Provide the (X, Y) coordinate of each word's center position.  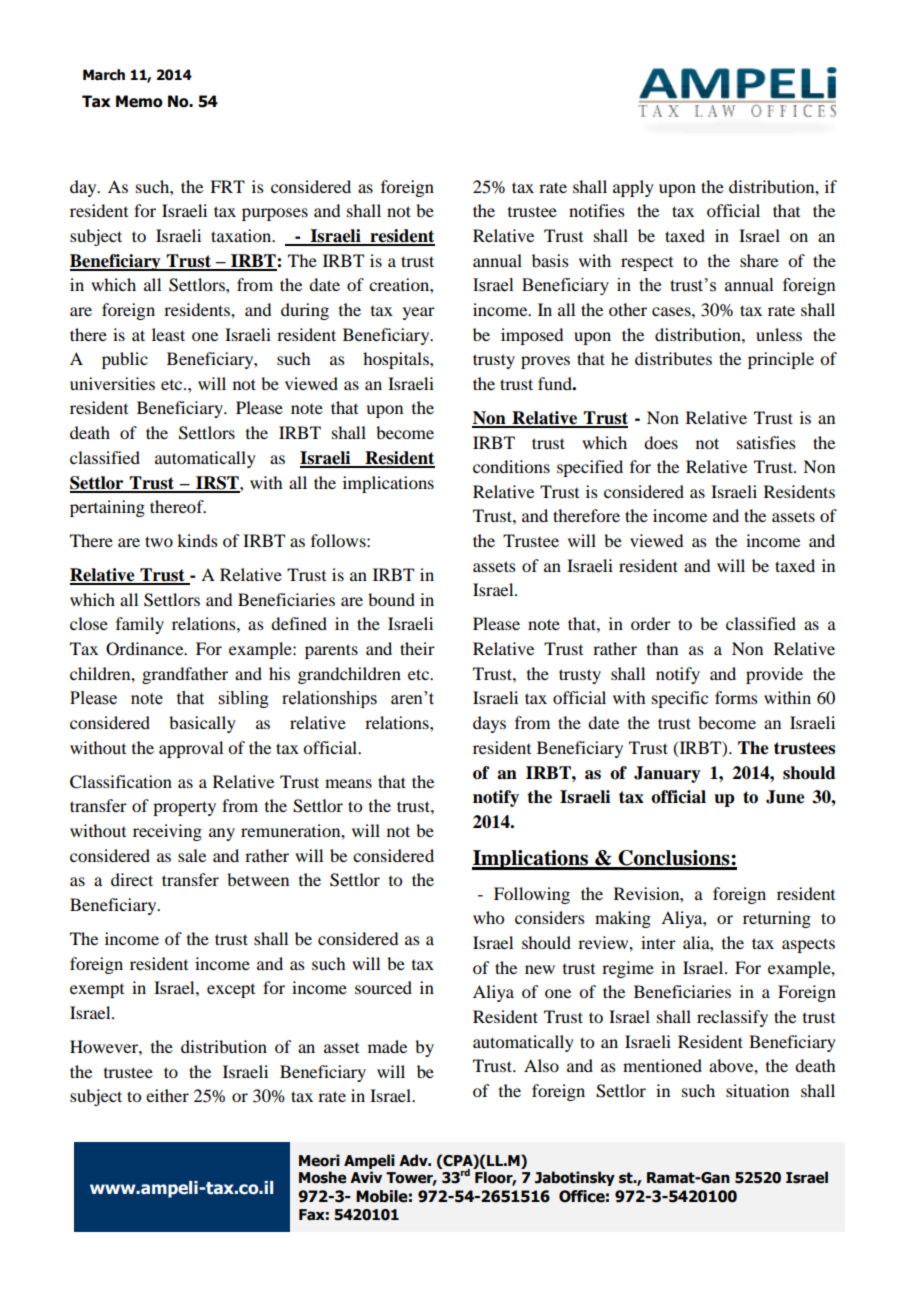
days (489, 724)
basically (202, 724)
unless (779, 334)
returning (777, 919)
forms (736, 697)
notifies (597, 210)
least (168, 334)
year (419, 313)
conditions (511, 466)
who (488, 917)
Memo (139, 101)
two (159, 541)
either (167, 1095)
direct (132, 879)
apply (633, 188)
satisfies (766, 442)
